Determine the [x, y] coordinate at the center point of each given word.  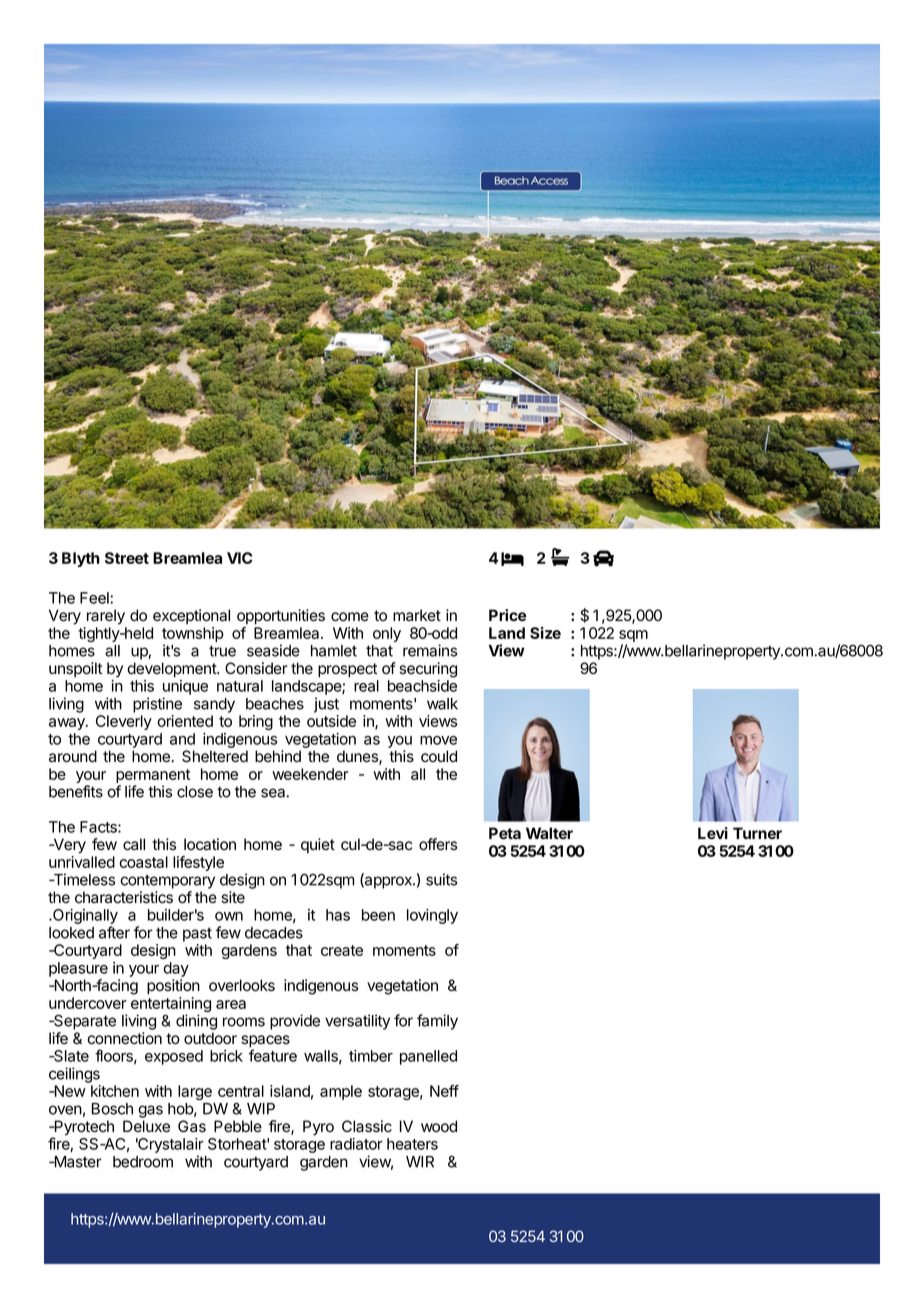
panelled [428, 1057]
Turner [757, 833]
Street [127, 558]
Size [545, 633]
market [417, 615]
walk [442, 704]
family [437, 1022]
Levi [713, 833]
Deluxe [146, 1126]
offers [438, 844]
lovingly [432, 916]
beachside [422, 686]
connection [124, 1038]
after [114, 932]
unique [185, 687]
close [195, 792]
